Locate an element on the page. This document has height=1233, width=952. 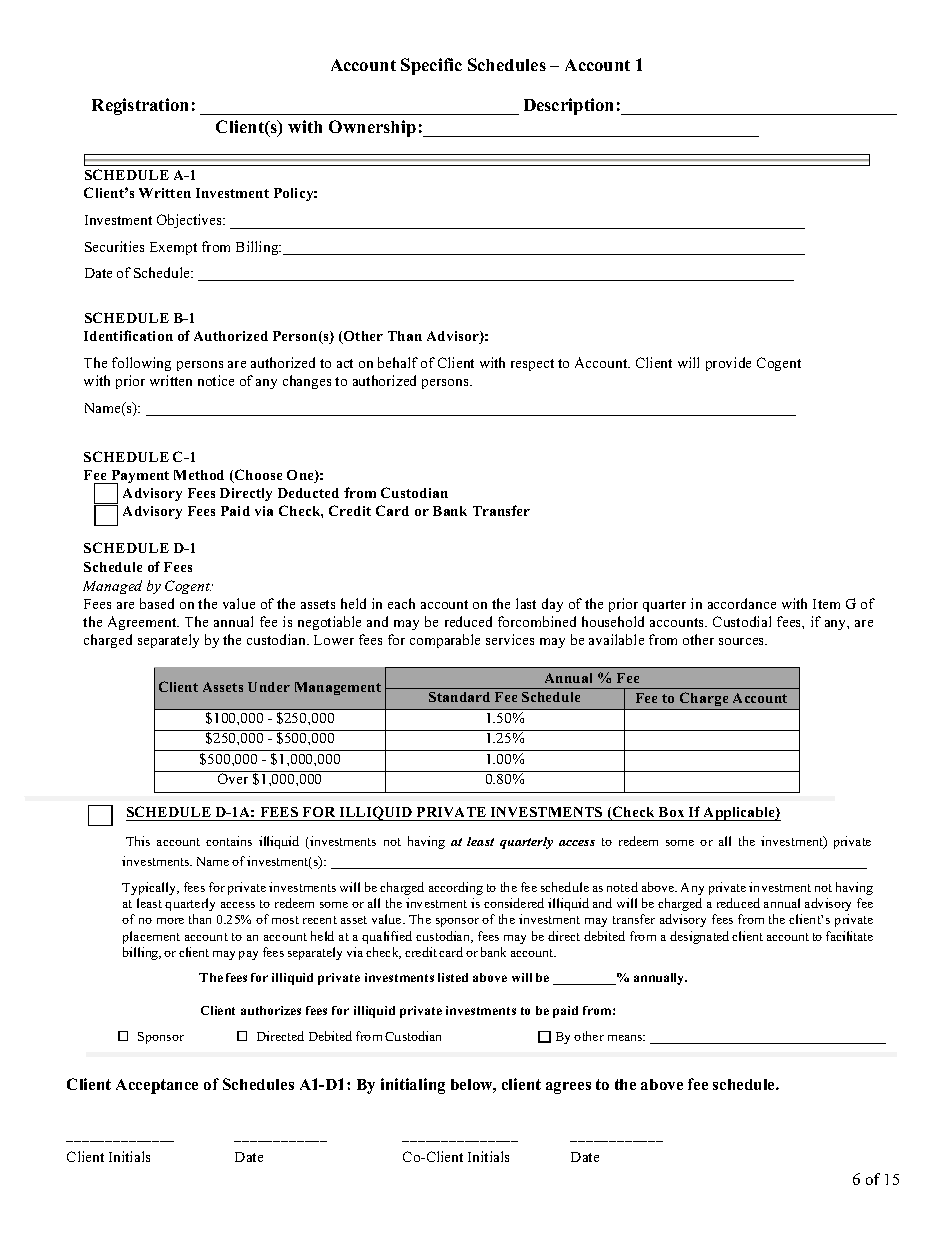
Acceptance is located at coordinates (157, 1086).
